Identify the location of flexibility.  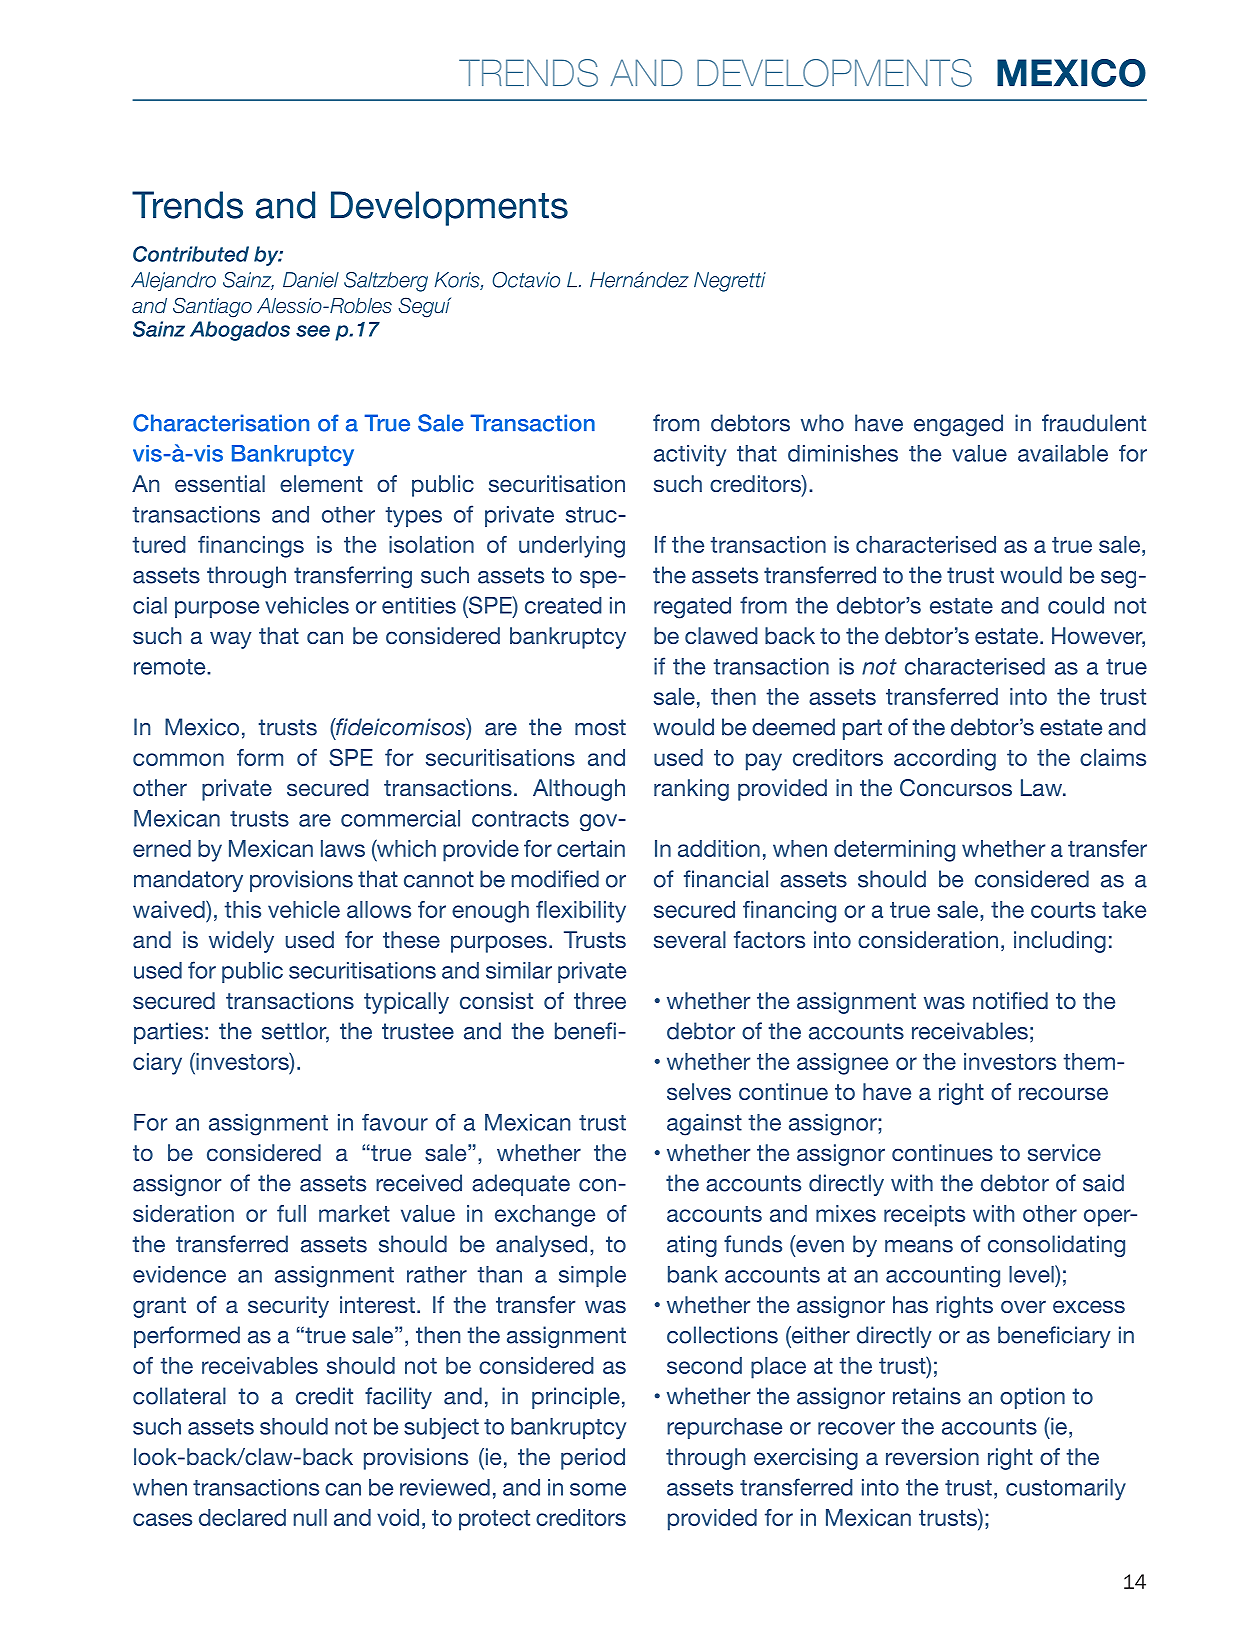
(581, 912).
